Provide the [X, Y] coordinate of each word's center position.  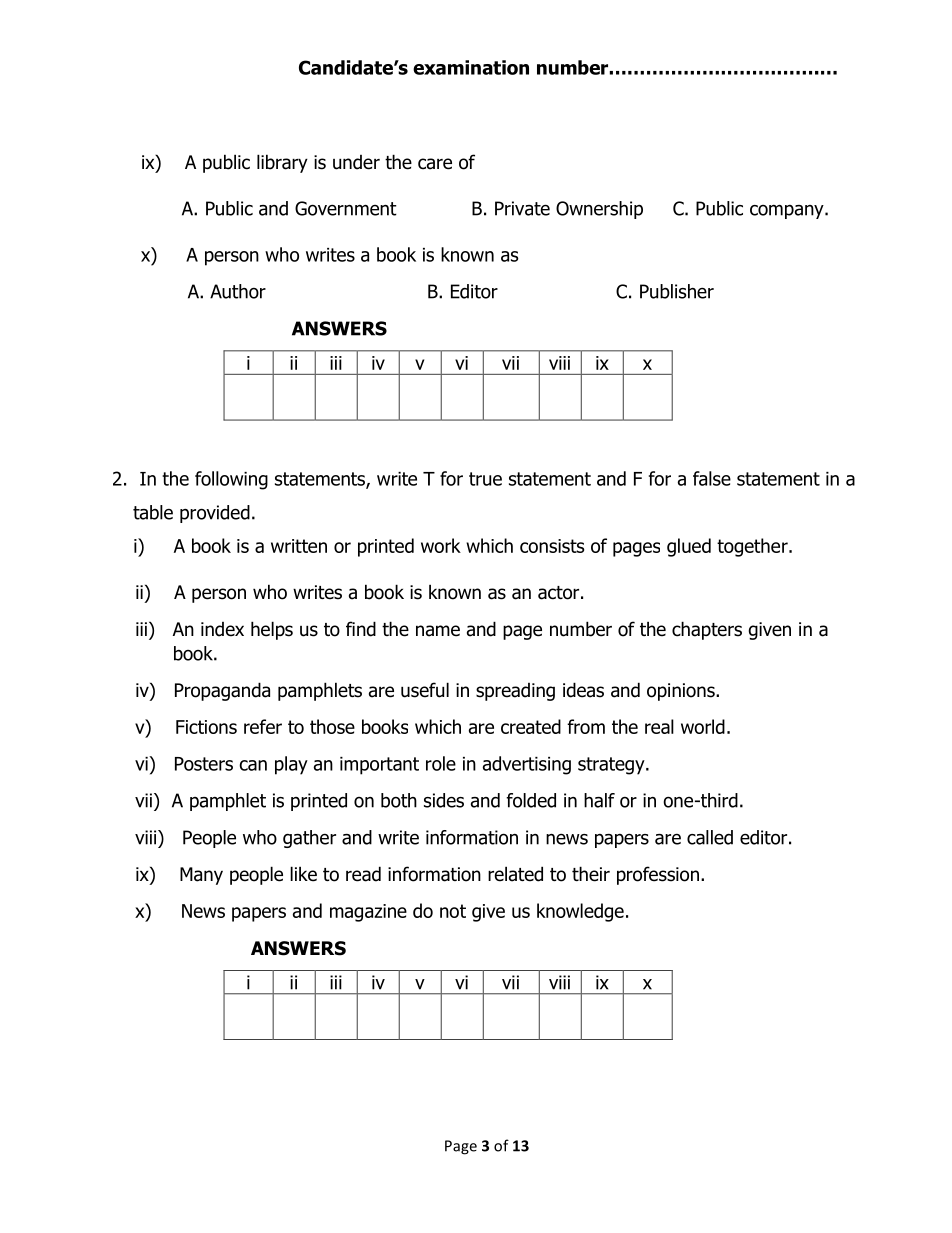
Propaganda [222, 691]
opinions [682, 692]
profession [658, 875]
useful [425, 690]
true [485, 479]
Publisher [677, 291]
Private [522, 208]
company [788, 212]
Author [238, 291]
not [453, 911]
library [282, 163]
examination [471, 67]
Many [201, 876]
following [231, 480]
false [712, 478]
